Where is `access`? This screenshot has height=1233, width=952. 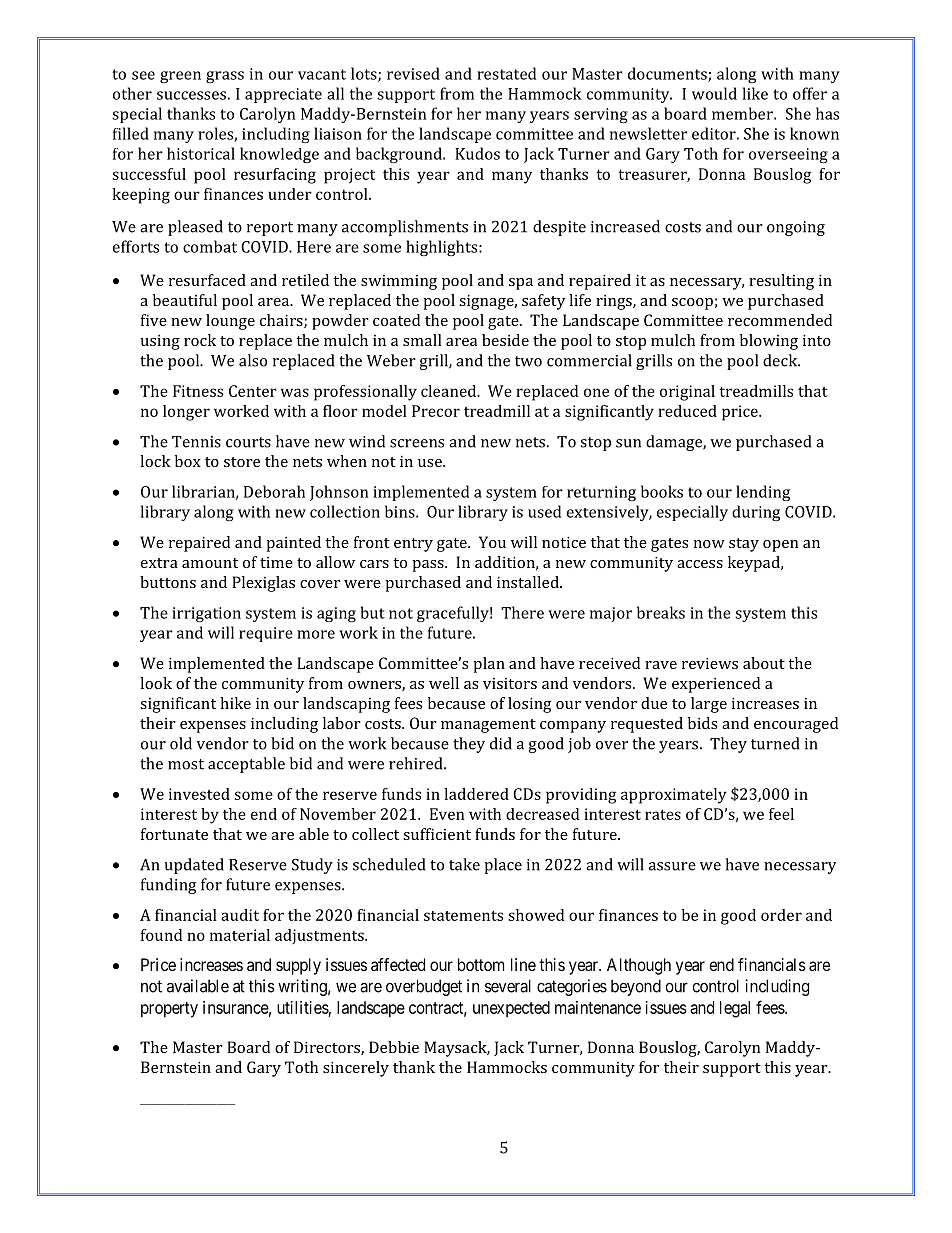 access is located at coordinates (700, 564).
